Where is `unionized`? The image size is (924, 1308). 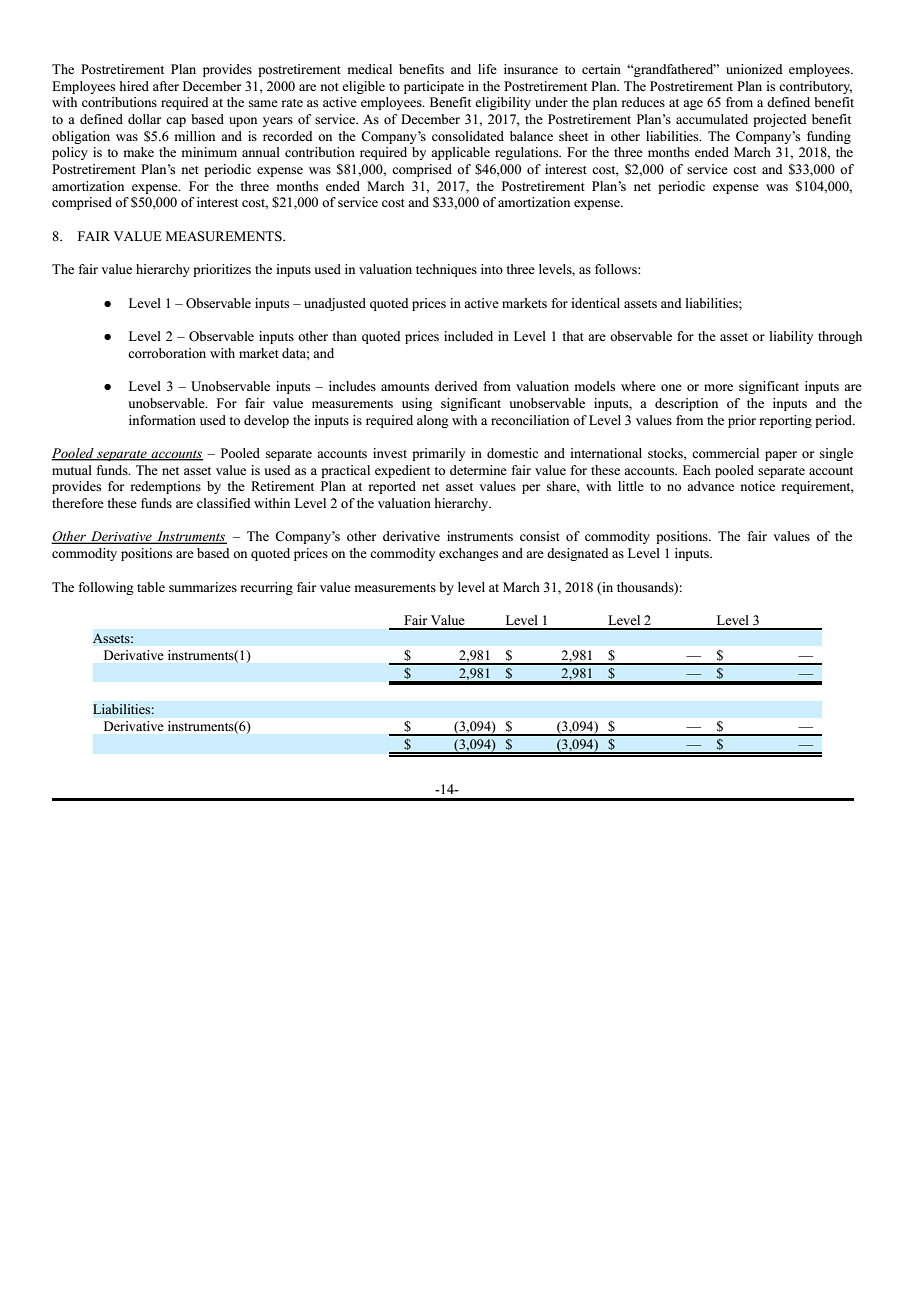 unionized is located at coordinates (754, 69).
